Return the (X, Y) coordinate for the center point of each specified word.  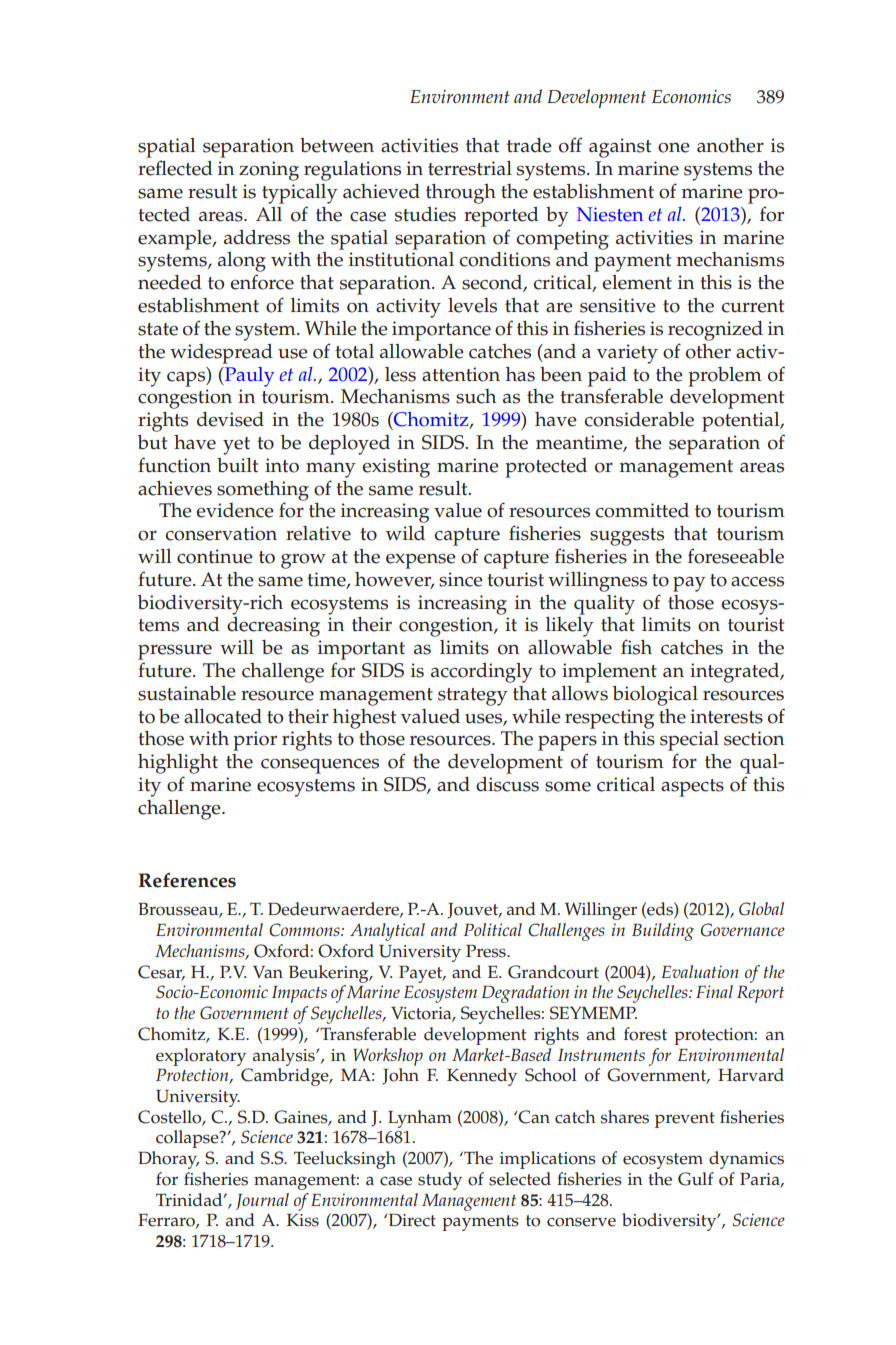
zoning (269, 171)
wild (405, 533)
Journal (262, 1201)
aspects (692, 788)
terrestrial (470, 168)
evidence (235, 510)
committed (642, 510)
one (674, 147)
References (187, 880)
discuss (507, 784)
